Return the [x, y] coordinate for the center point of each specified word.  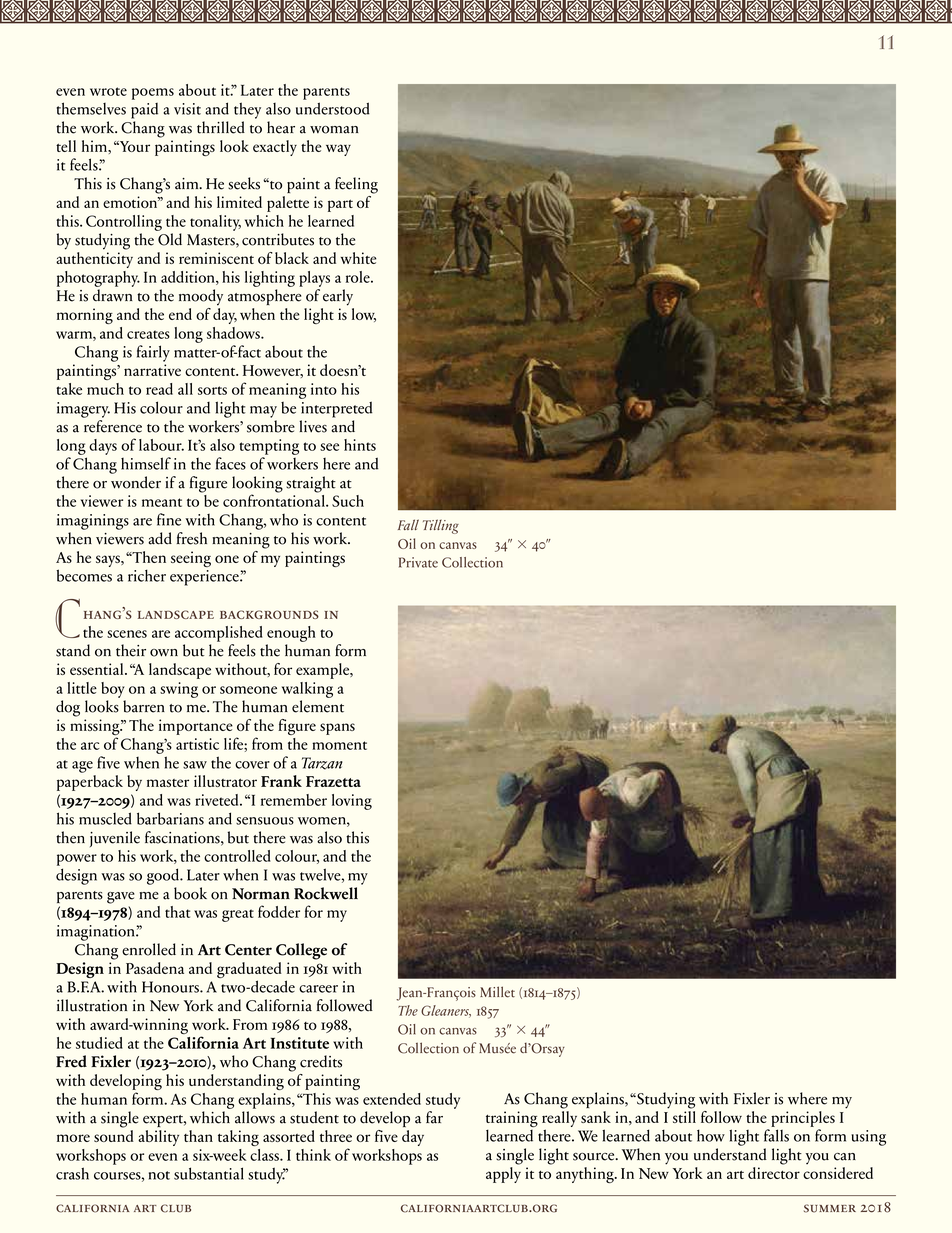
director [774, 1173]
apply [503, 1175]
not [159, 1175]
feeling [356, 185]
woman [334, 130]
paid [144, 111]
